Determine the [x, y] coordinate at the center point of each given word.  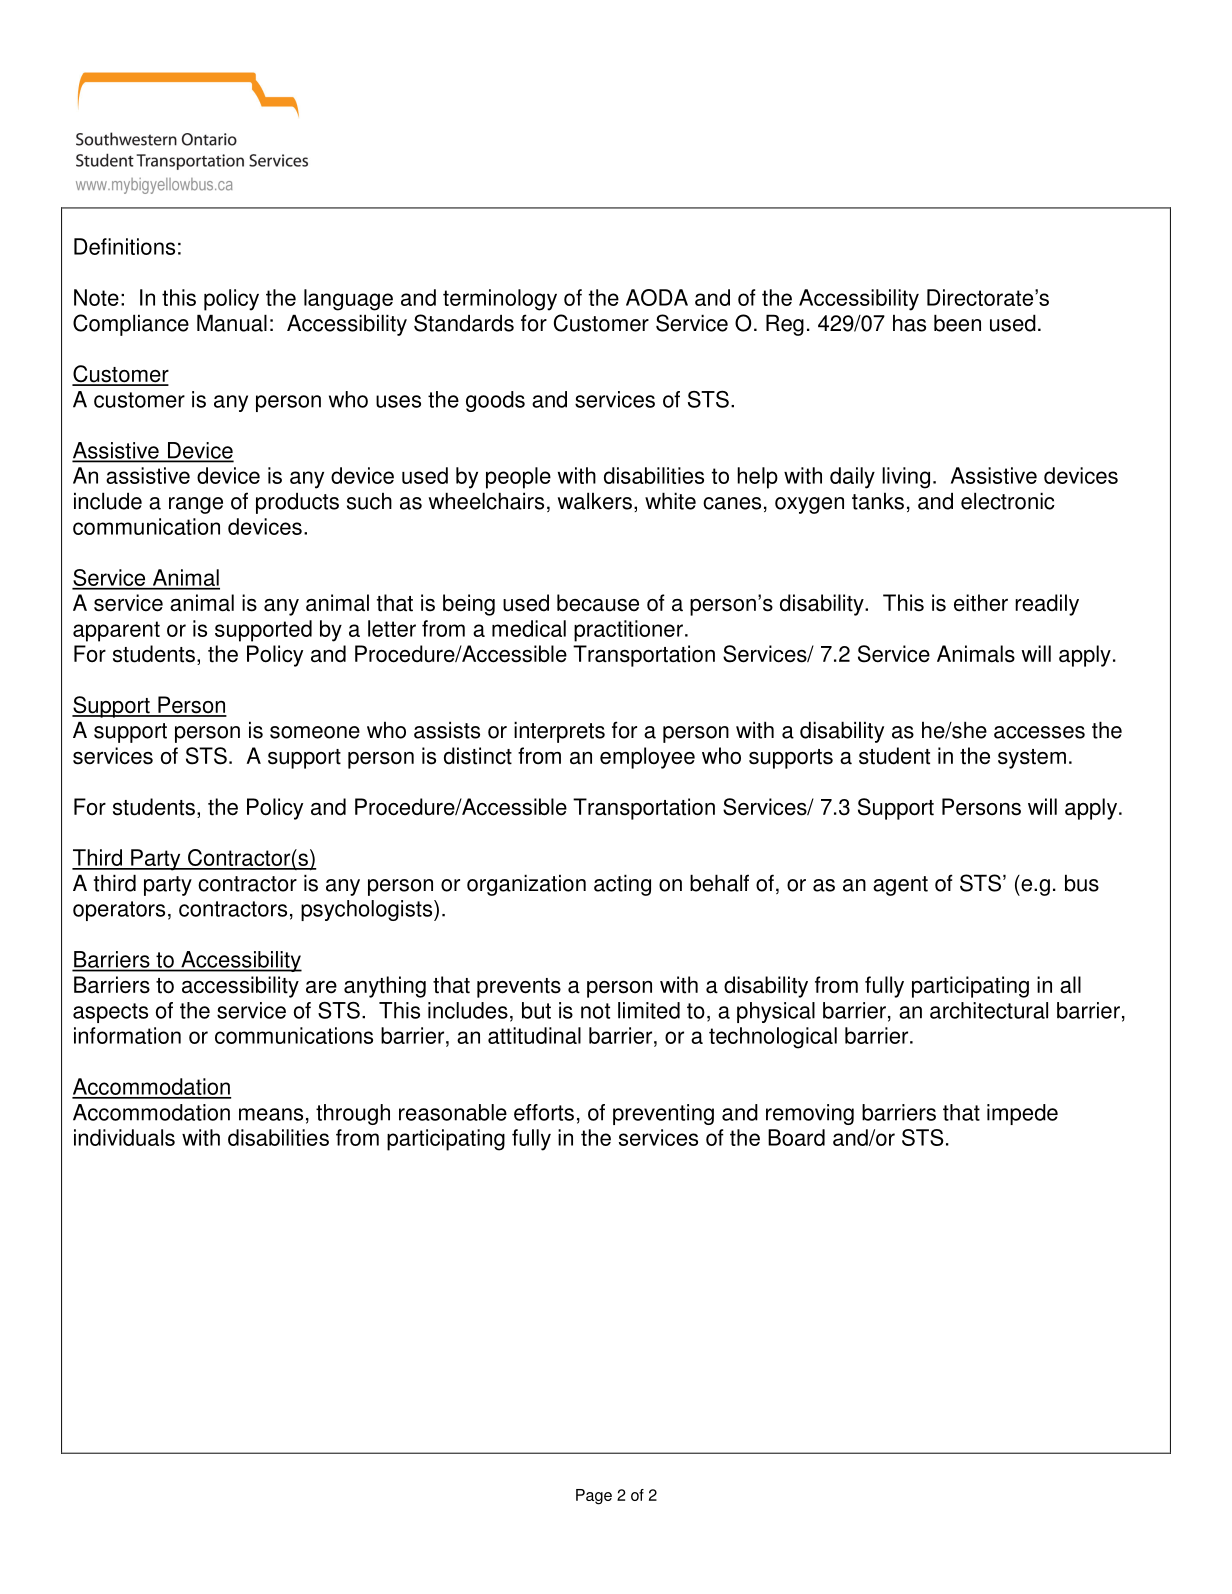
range [196, 505]
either [981, 603]
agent [900, 886]
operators [119, 911]
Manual [232, 323]
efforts [544, 1112]
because [598, 603]
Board [796, 1137]
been [957, 323]
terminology [500, 300]
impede [1022, 1114]
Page [594, 1497]
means [271, 1114]
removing [810, 1114]
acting [622, 885]
